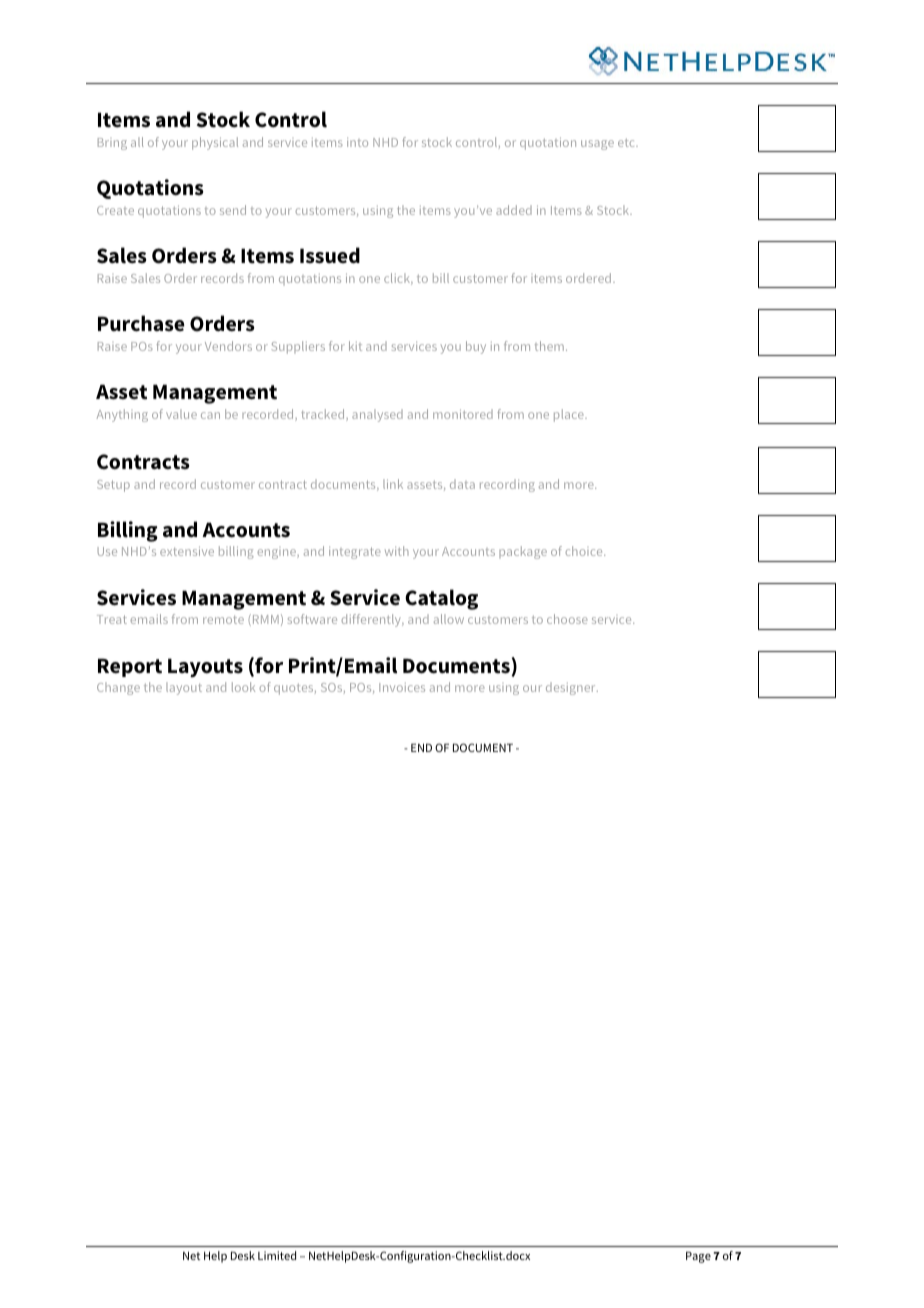  I want to click on Limited, so click(277, 1255).
